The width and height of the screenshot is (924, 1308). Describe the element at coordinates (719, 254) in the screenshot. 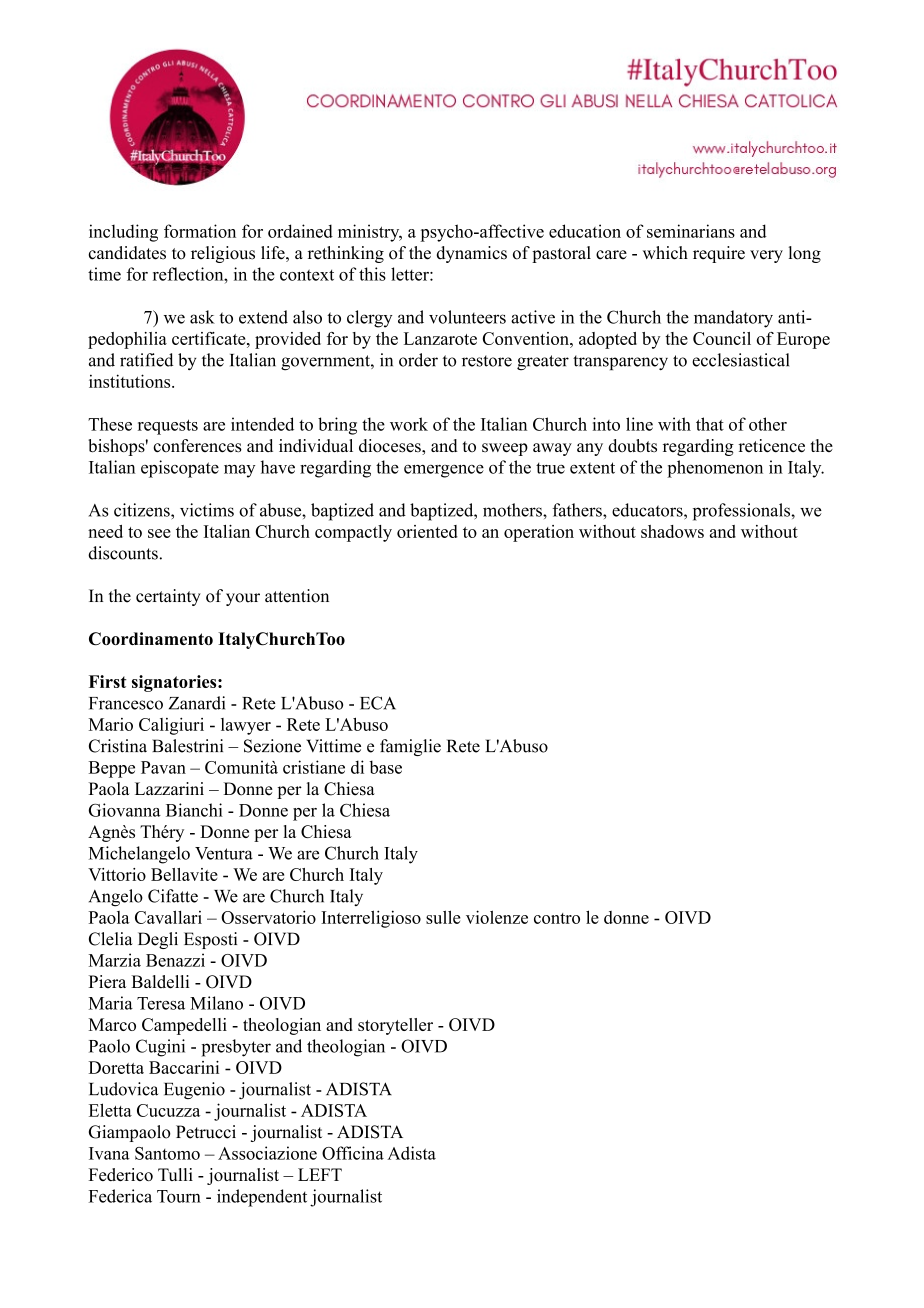

I see `require` at that location.
